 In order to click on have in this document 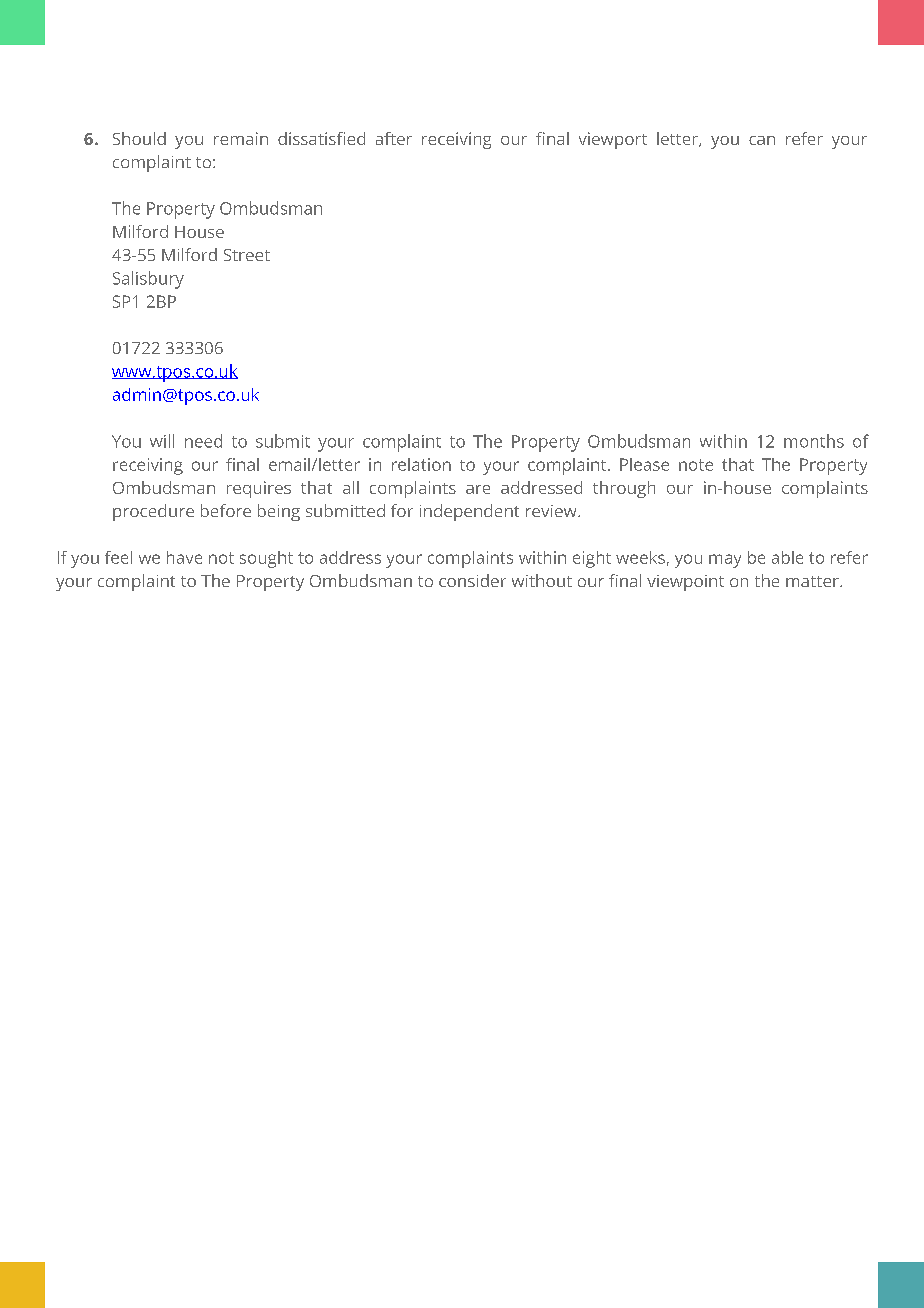, I will do `click(184, 557)`.
